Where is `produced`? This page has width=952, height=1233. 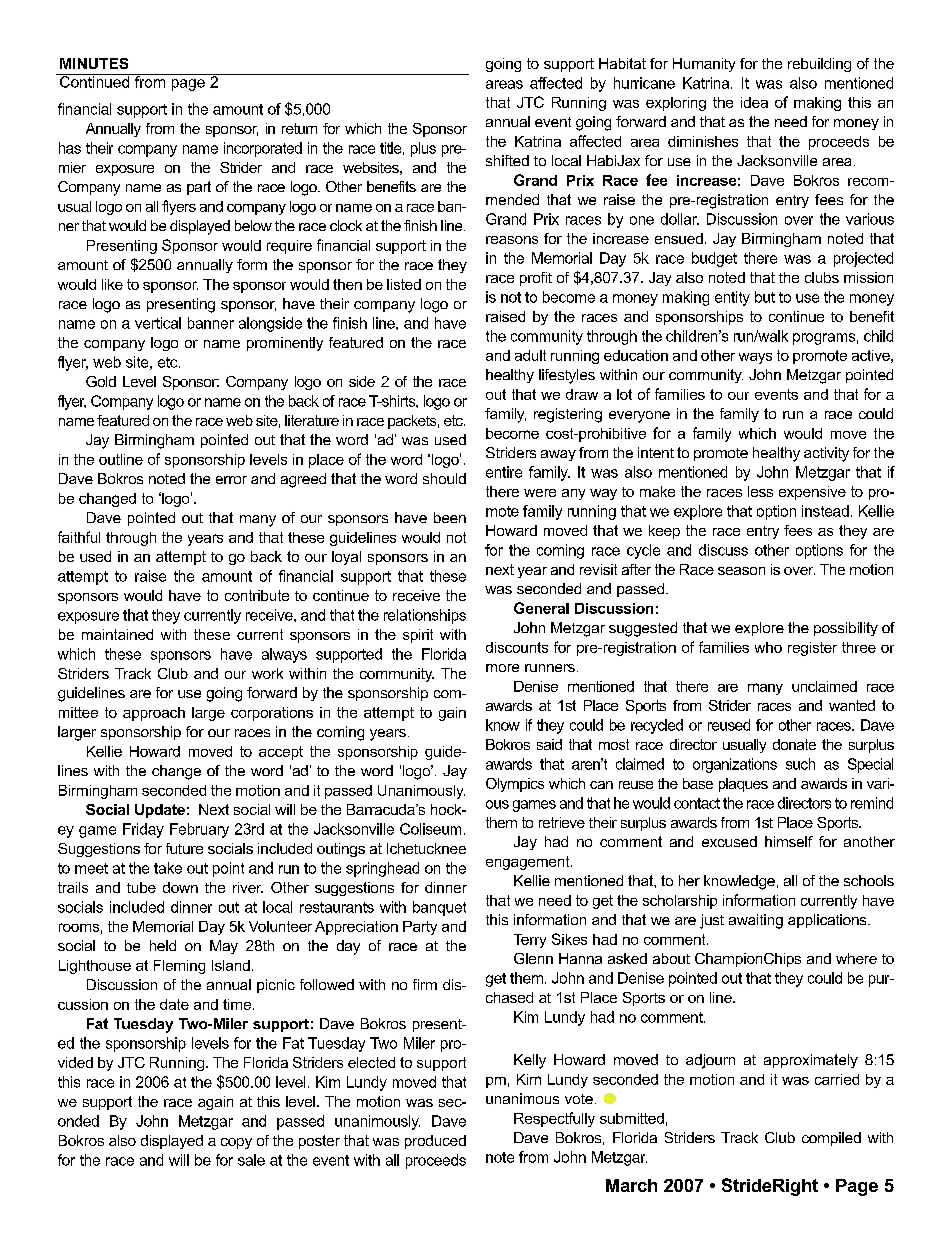 produced is located at coordinates (435, 1142).
